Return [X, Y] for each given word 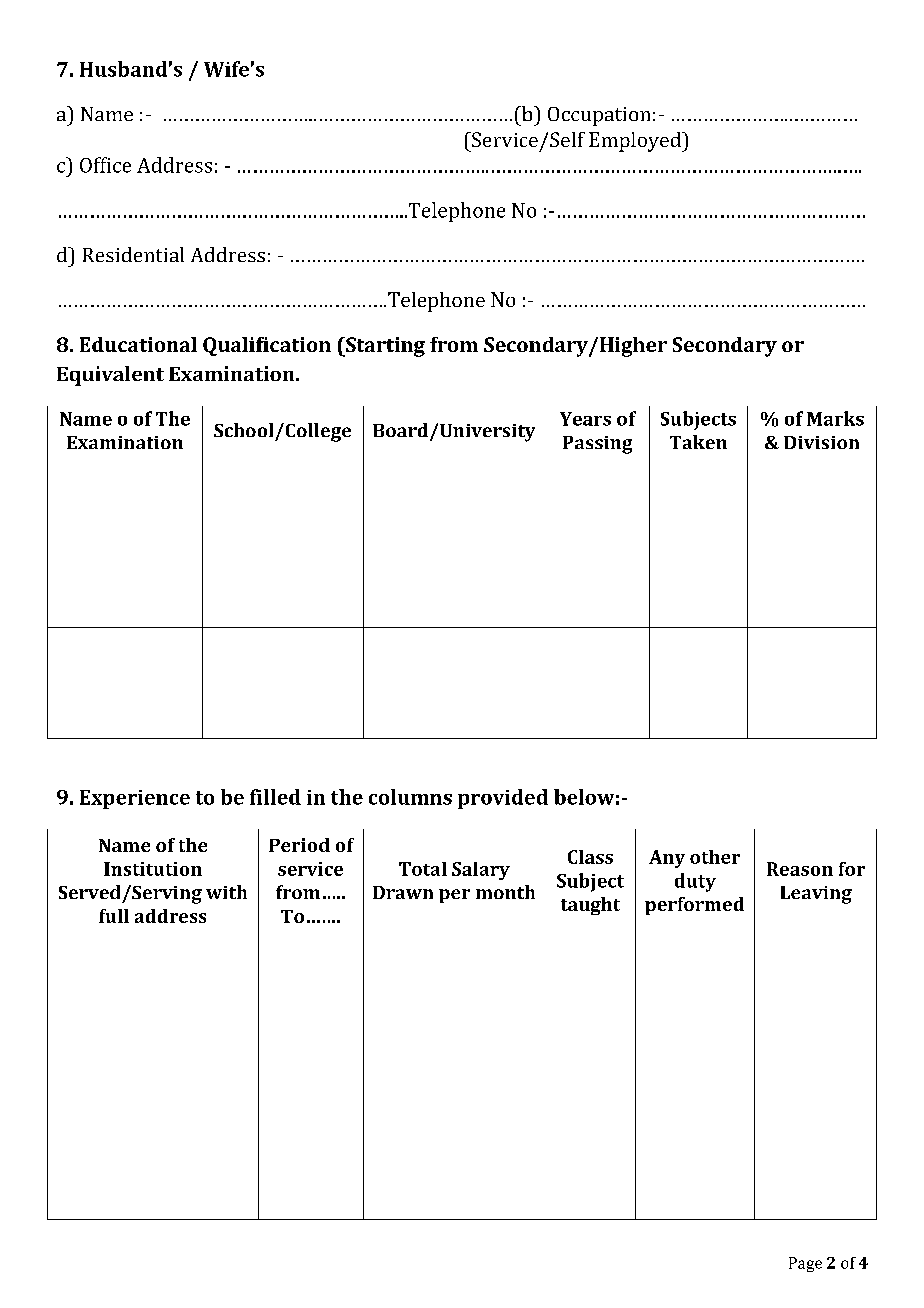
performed [694, 906]
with [226, 892]
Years [585, 419]
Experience [135, 799]
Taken [698, 442]
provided [503, 799]
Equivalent [110, 376]
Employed [636, 142]
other [715, 857]
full [114, 916]
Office [105, 165]
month [505, 892]
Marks [835, 418]
